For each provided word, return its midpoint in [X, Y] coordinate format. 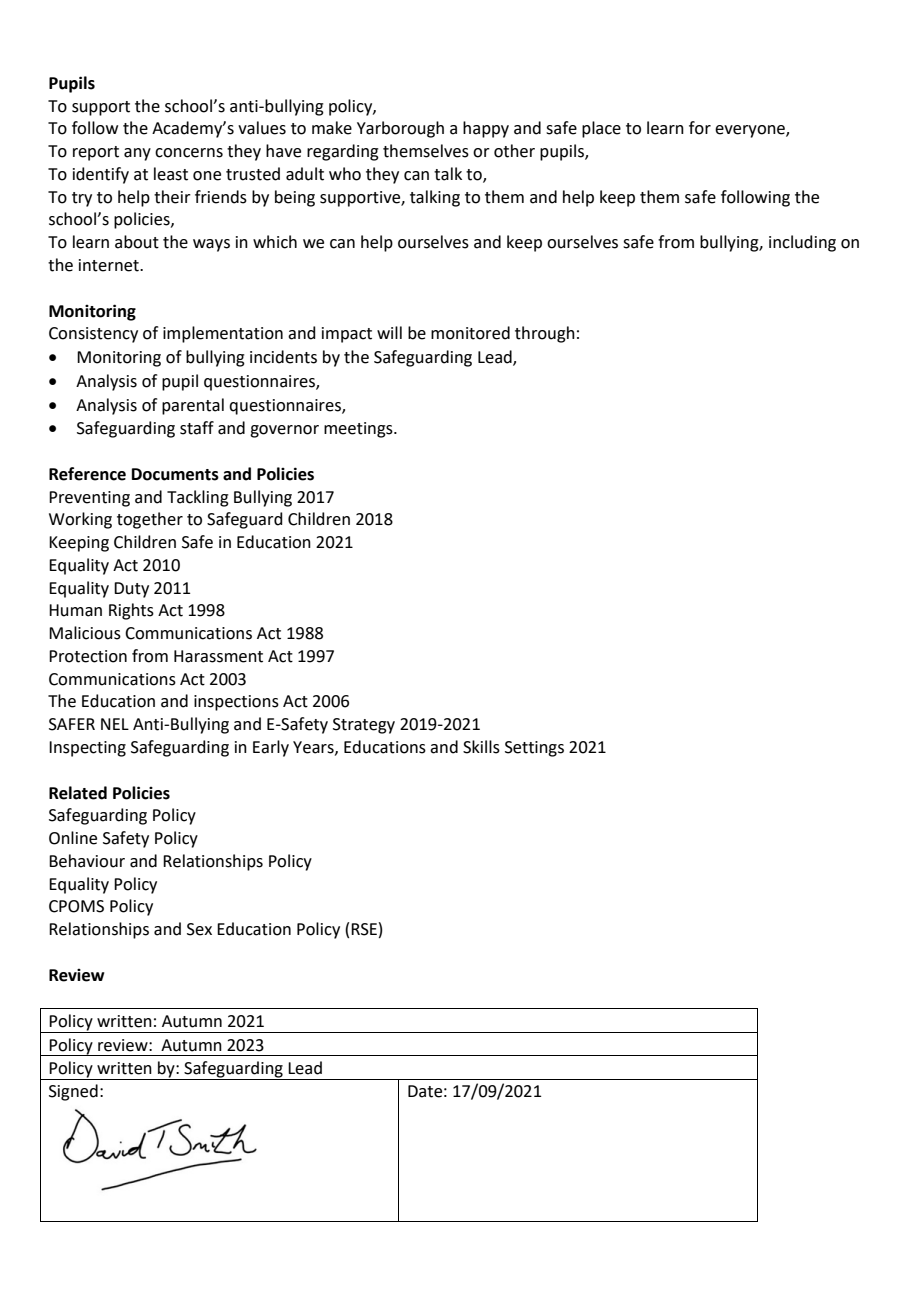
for [700, 128]
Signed [73, 1092]
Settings [534, 749]
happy [486, 129]
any [137, 154]
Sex [199, 929]
